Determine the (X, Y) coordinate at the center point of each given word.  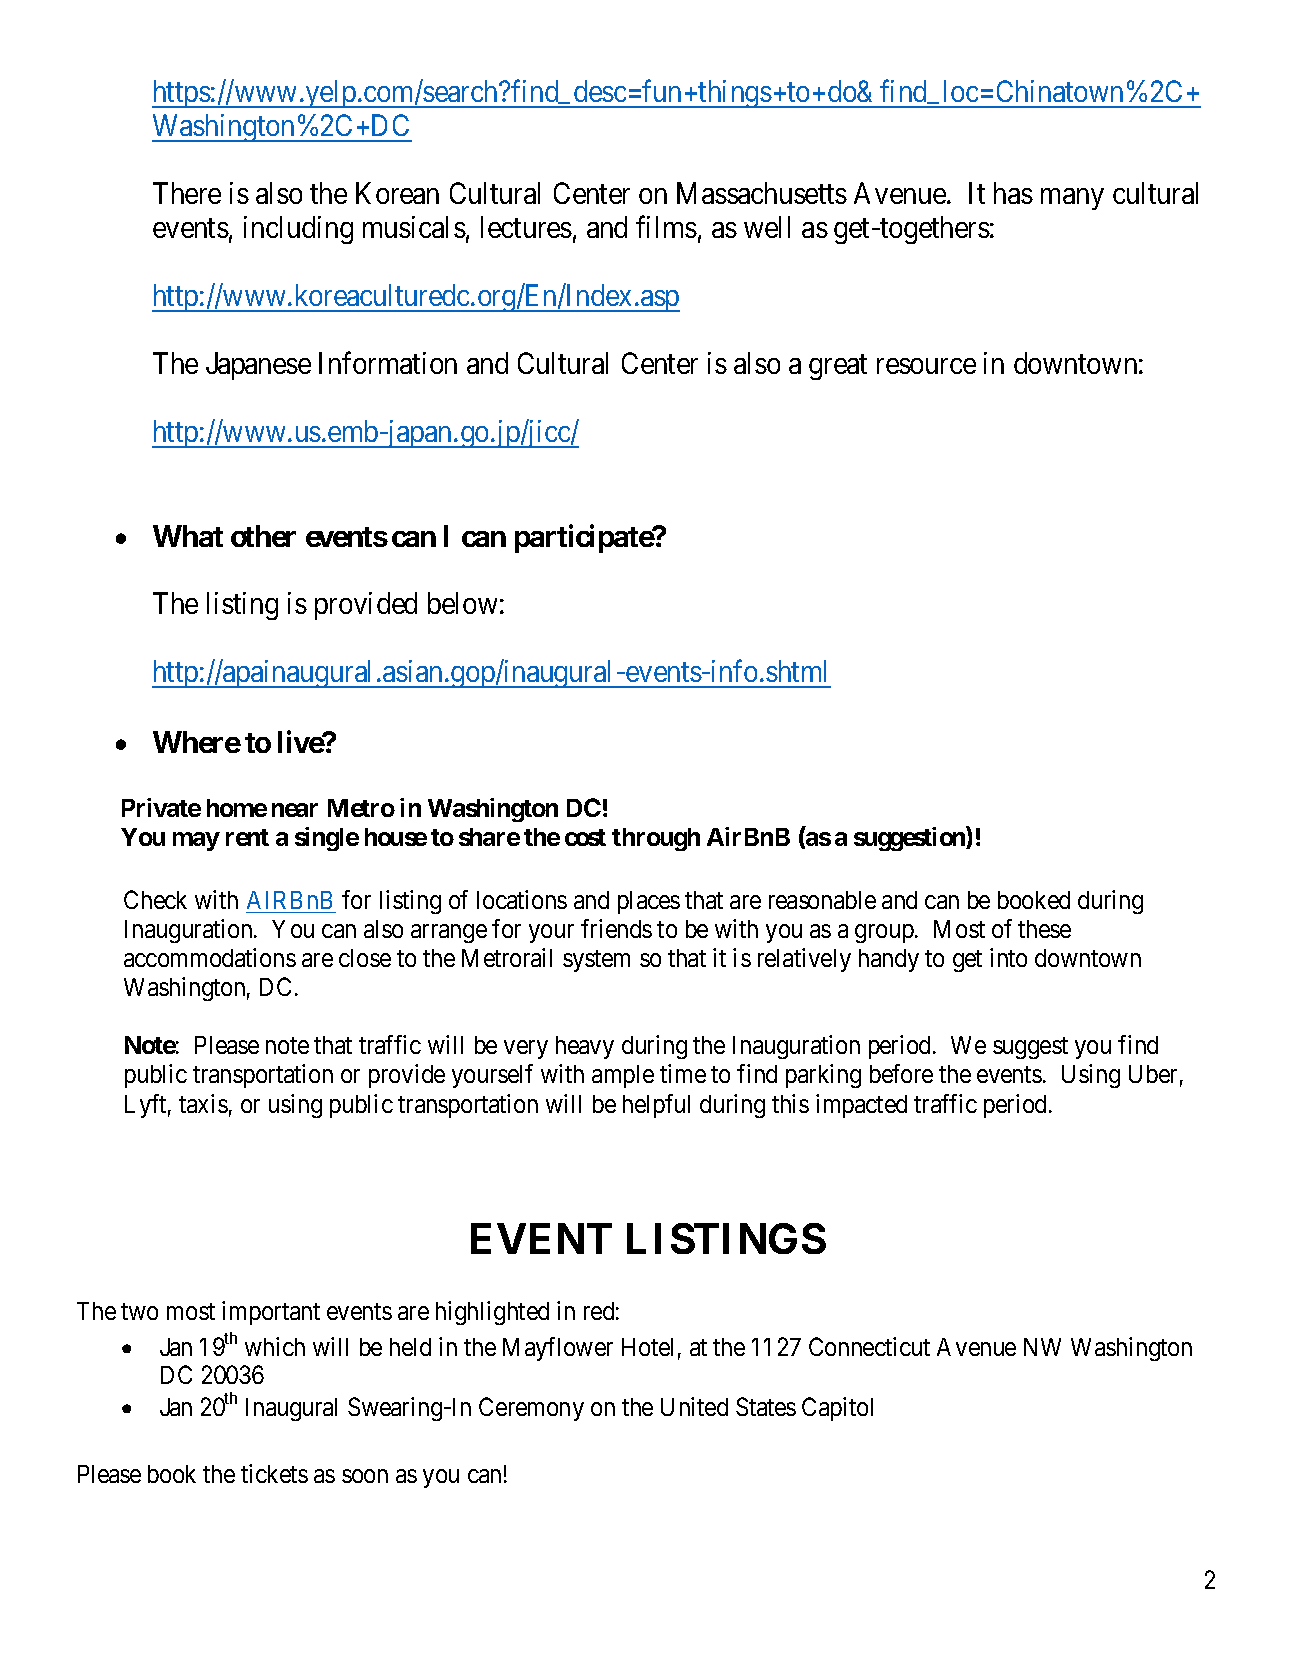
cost (585, 837)
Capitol (837, 1409)
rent (247, 837)
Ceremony (531, 1409)
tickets (274, 1473)
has (1013, 193)
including (298, 230)
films (666, 227)
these (1044, 929)
